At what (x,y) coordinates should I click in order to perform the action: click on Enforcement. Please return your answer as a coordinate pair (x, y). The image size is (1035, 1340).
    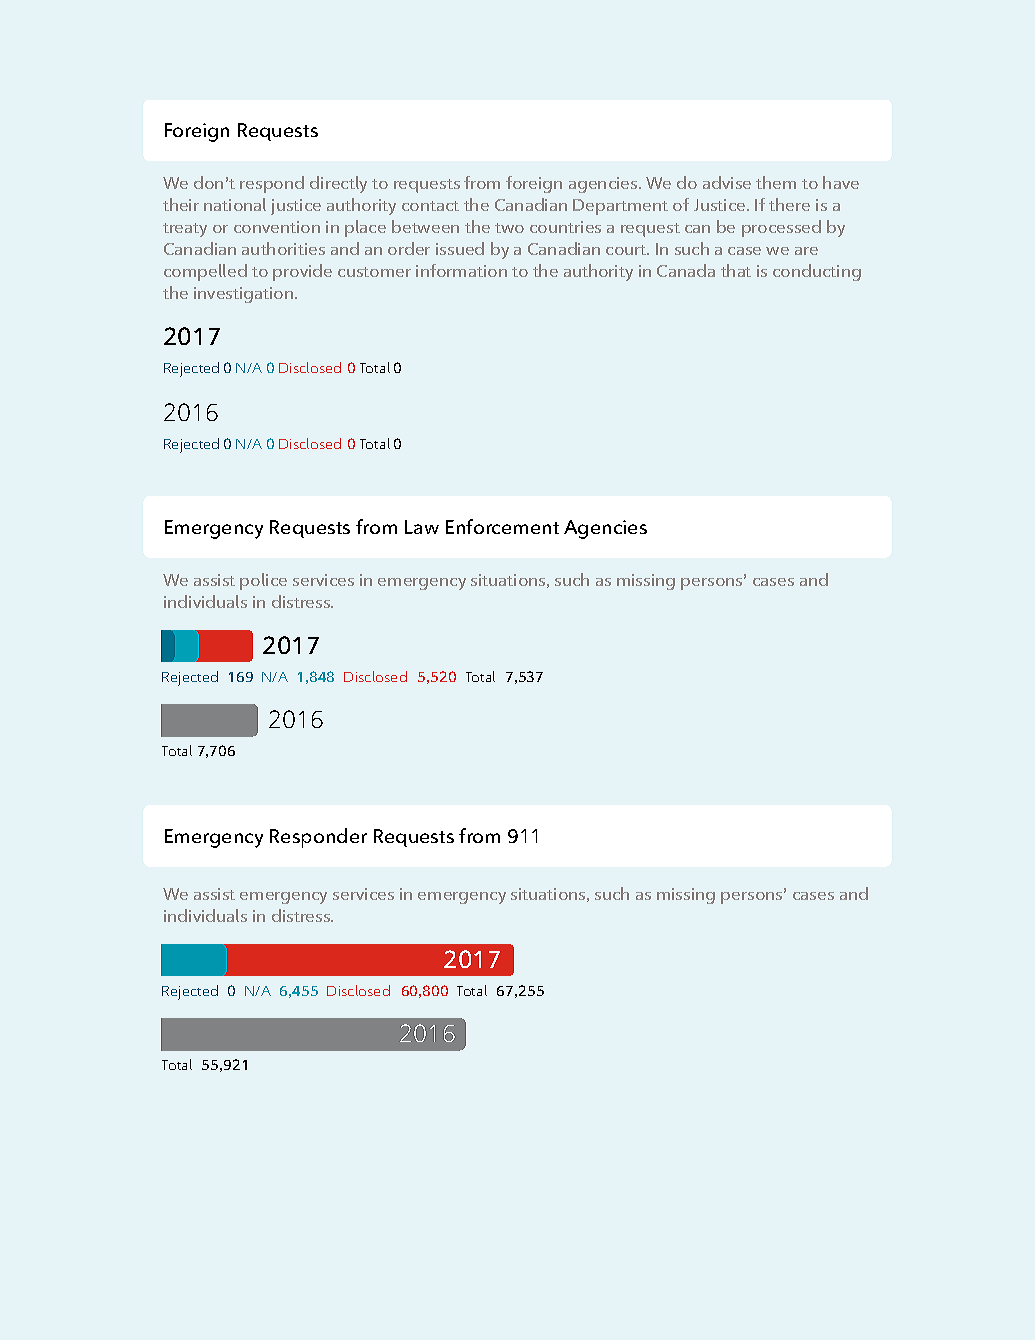
    Looking at the image, I should click on (502, 526).
